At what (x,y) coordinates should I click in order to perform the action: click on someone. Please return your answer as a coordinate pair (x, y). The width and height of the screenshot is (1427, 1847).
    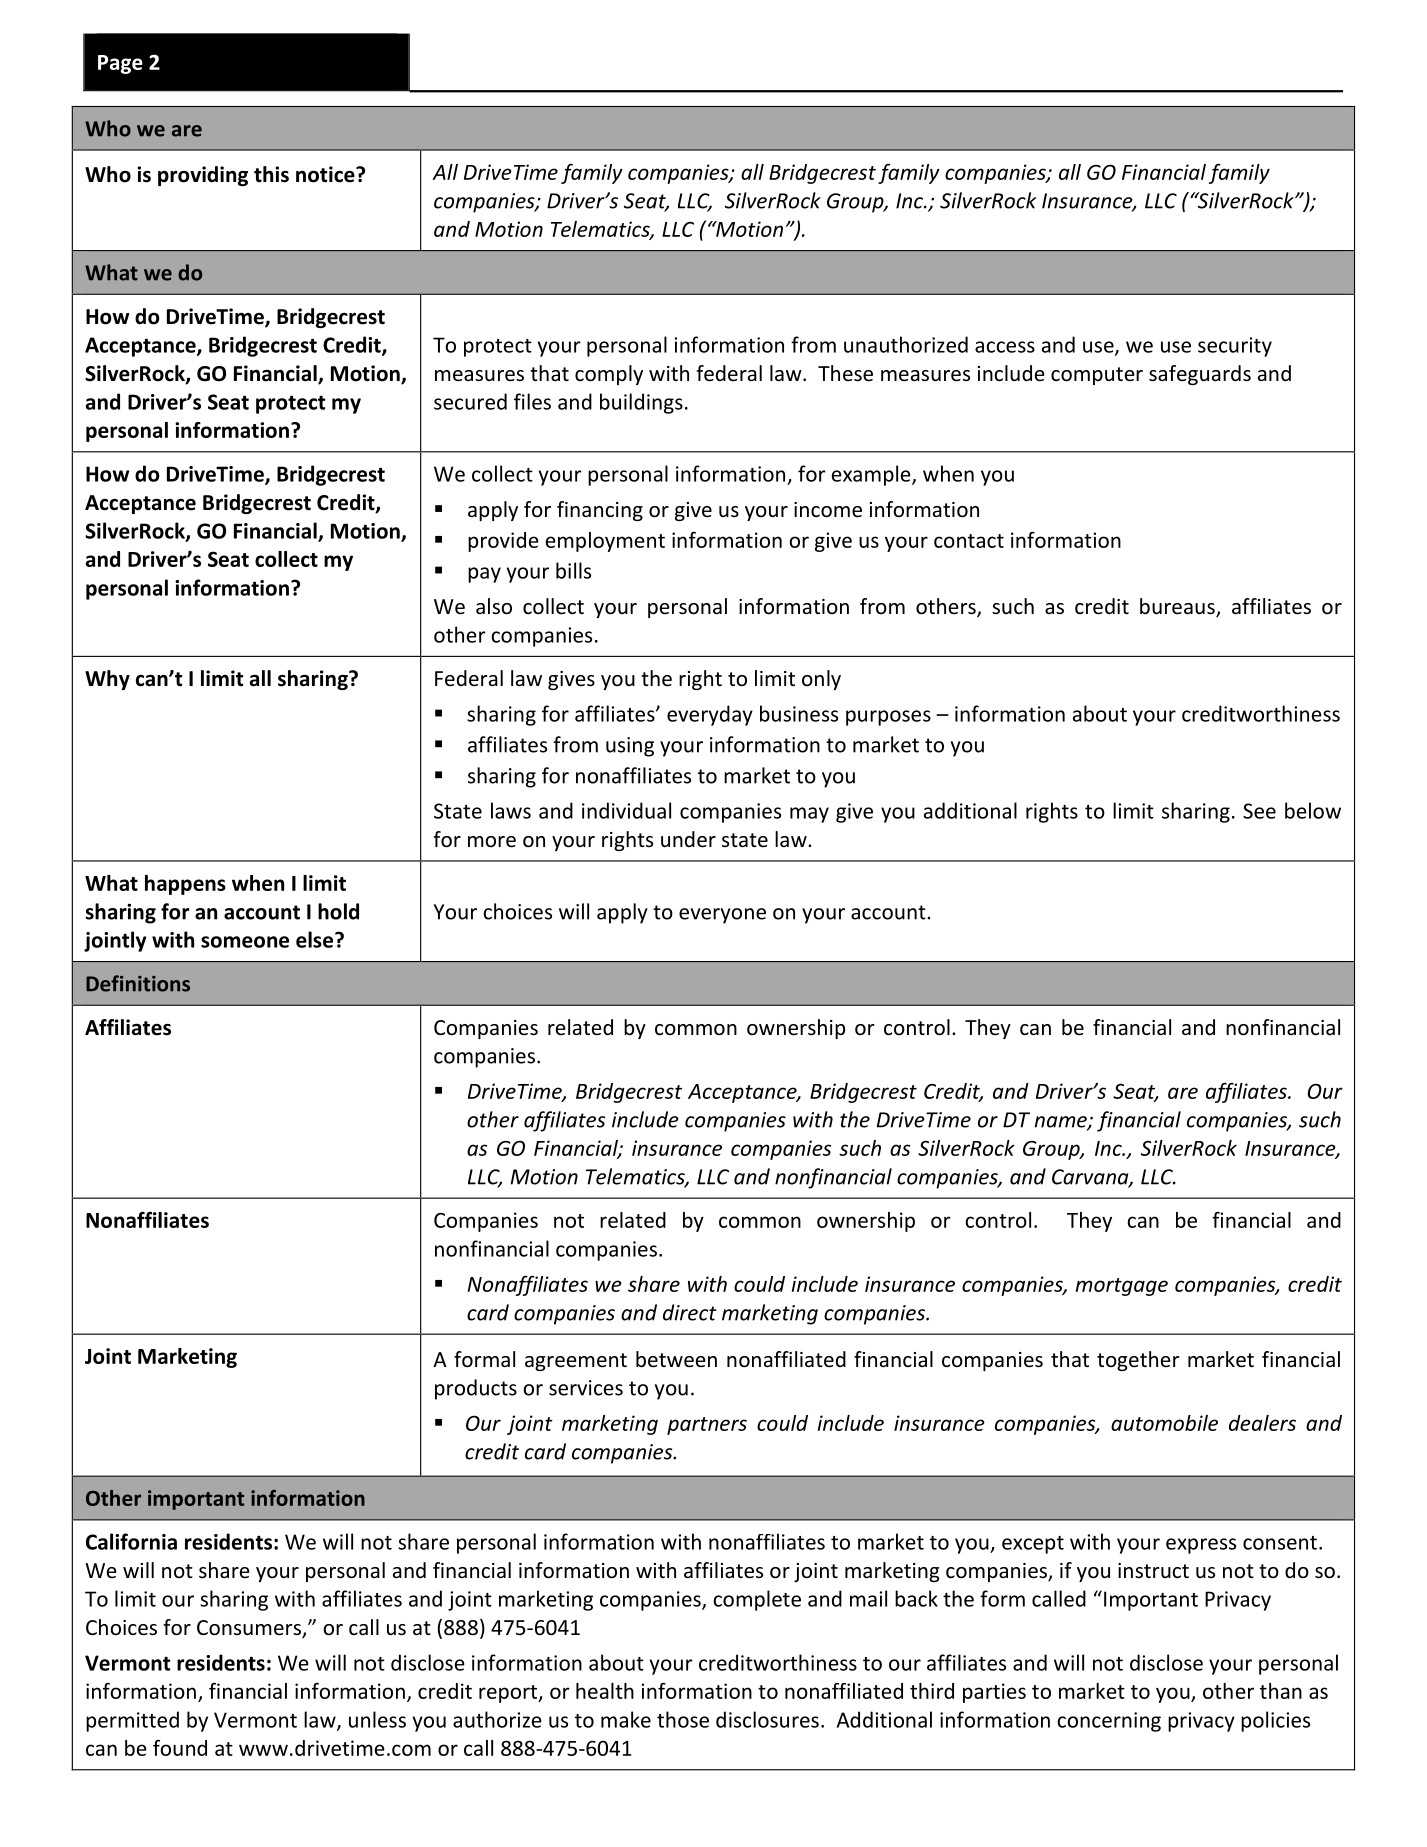
    Looking at the image, I should click on (245, 942).
